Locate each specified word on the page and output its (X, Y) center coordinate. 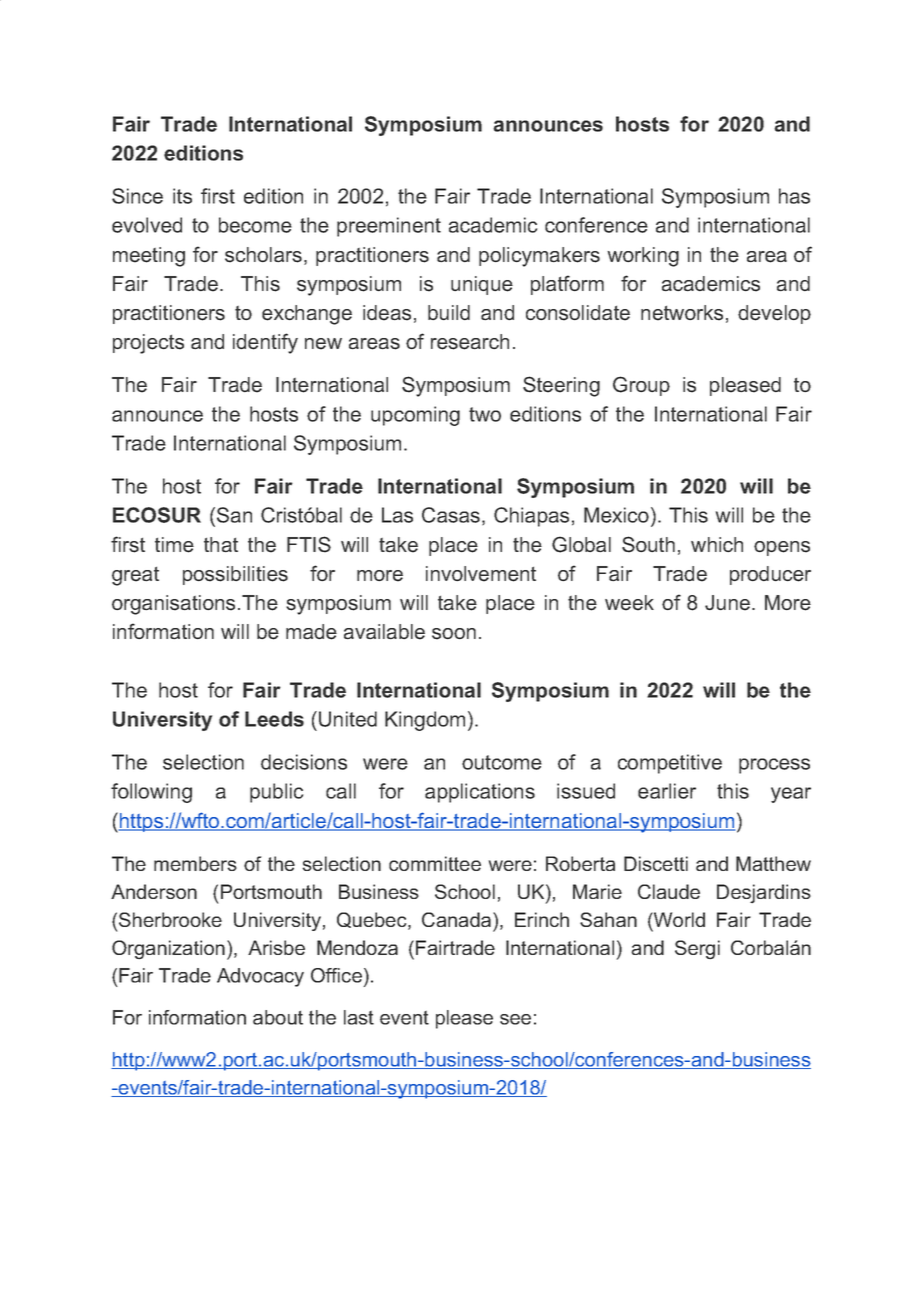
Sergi (697, 950)
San (234, 515)
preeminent (389, 227)
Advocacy (260, 977)
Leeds (274, 719)
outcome (502, 762)
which (717, 544)
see (515, 1019)
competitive (670, 764)
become (255, 225)
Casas (451, 515)
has (794, 196)
